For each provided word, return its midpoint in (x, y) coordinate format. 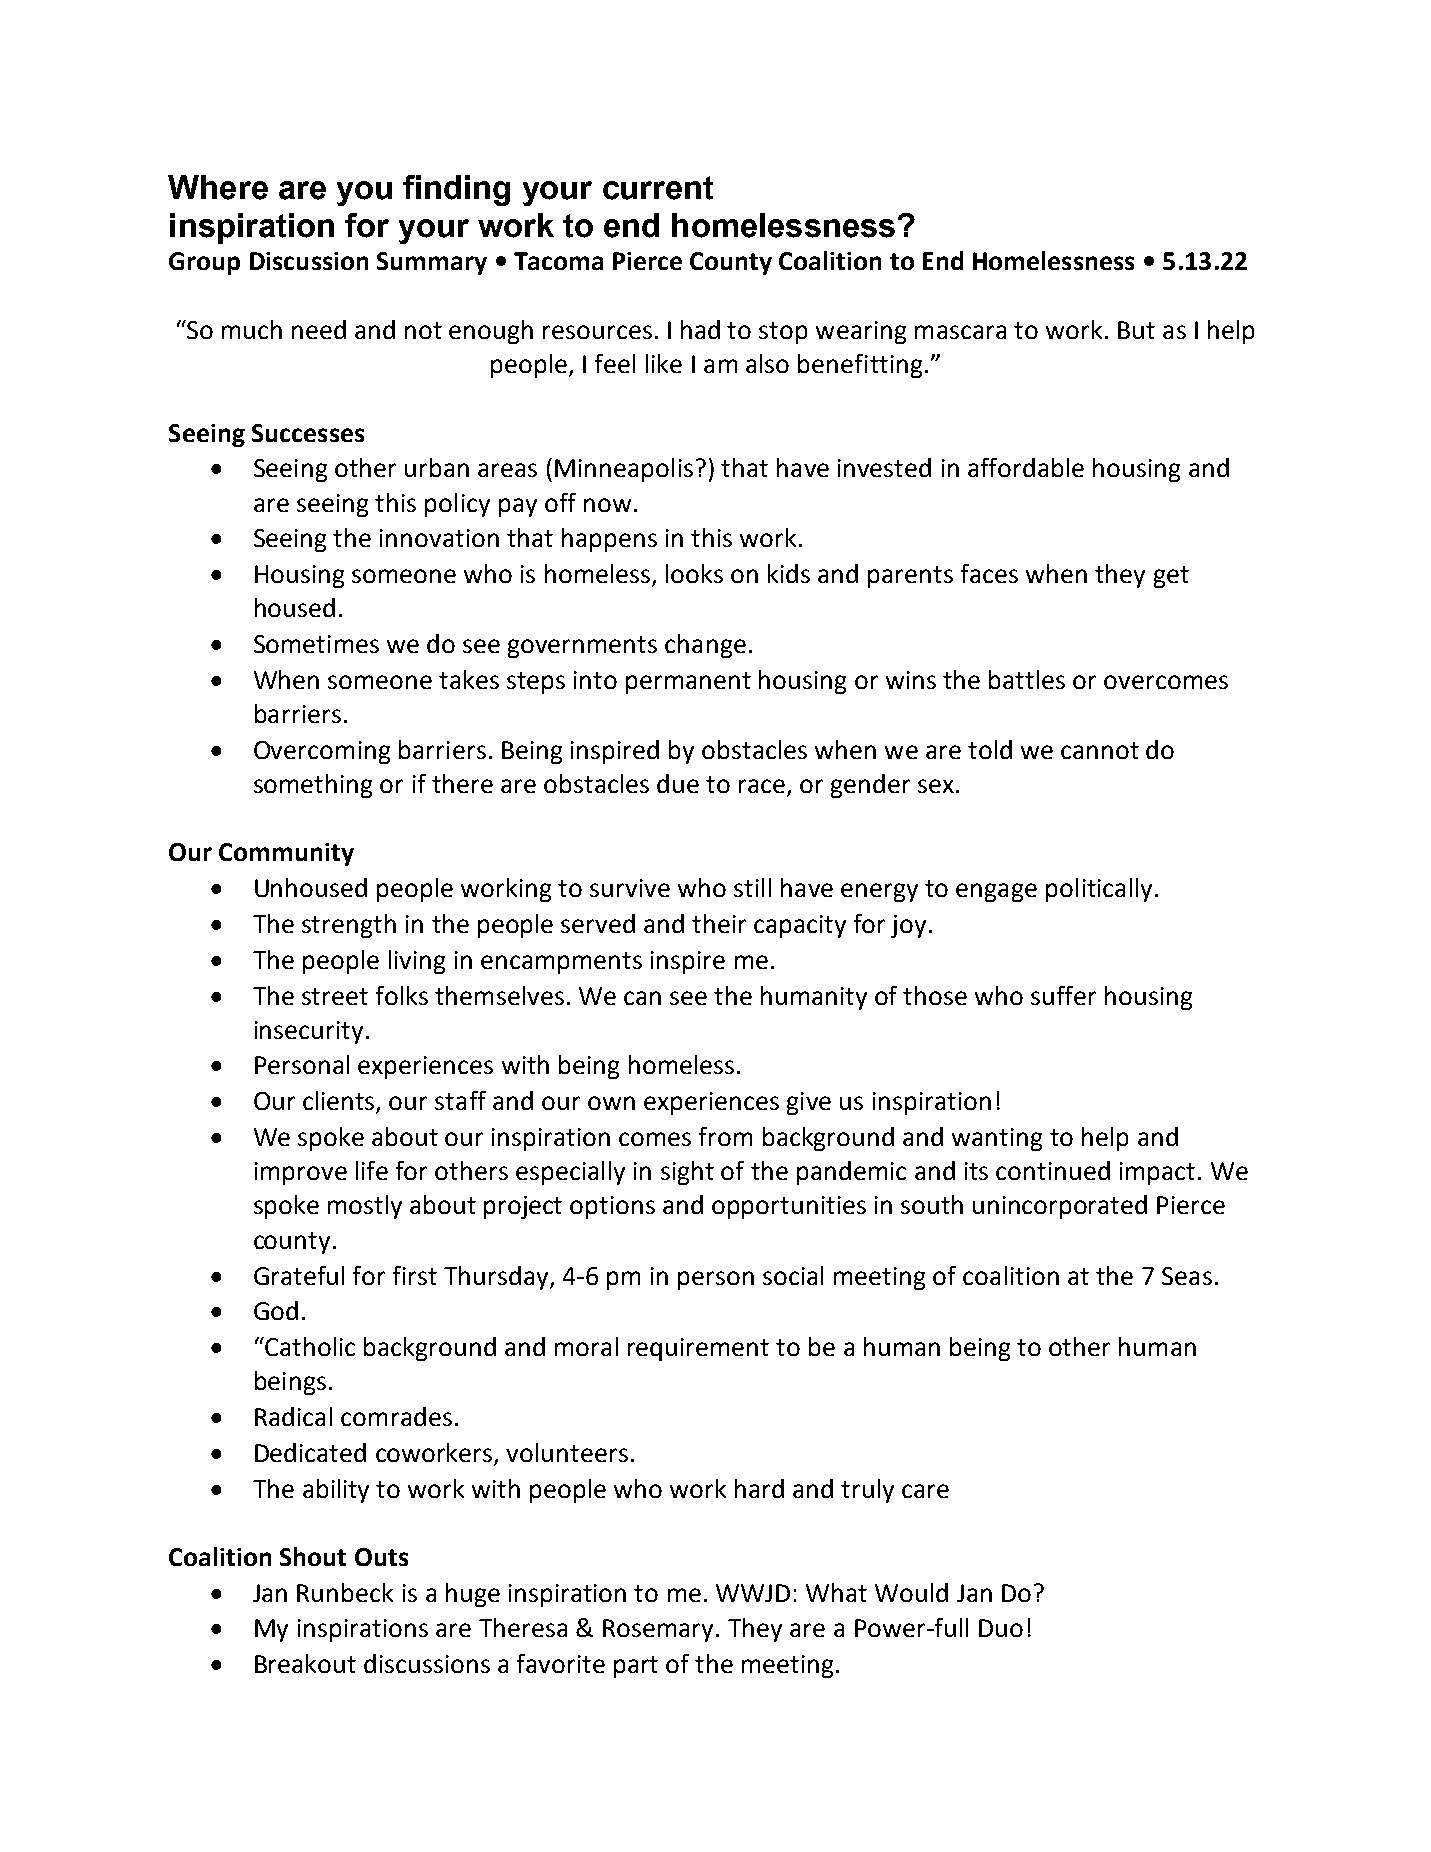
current (658, 188)
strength (349, 926)
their (719, 923)
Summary (432, 263)
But (1136, 330)
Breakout (305, 1663)
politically (1099, 890)
